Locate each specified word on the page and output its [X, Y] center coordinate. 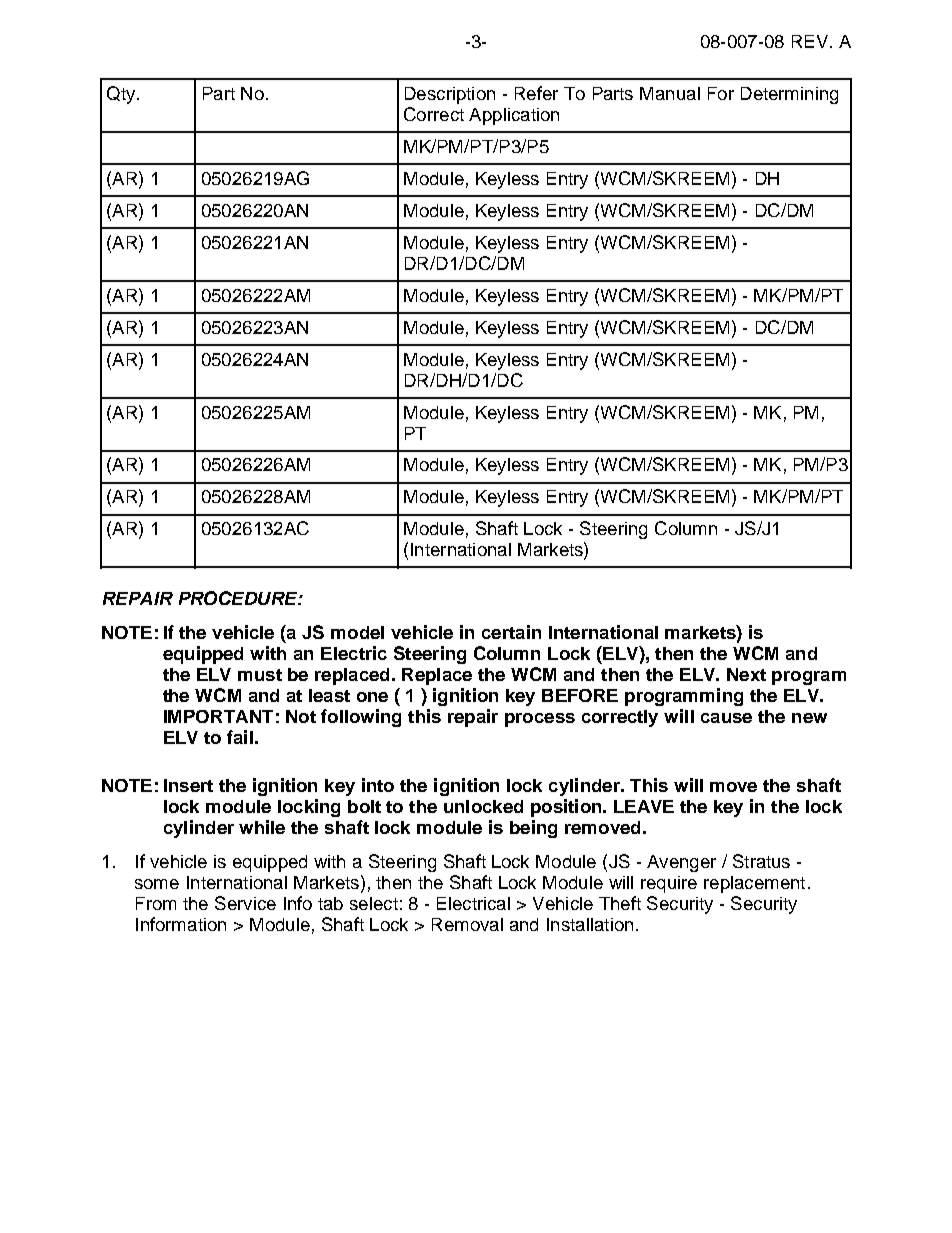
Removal [467, 924]
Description [450, 95]
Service [245, 903]
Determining [789, 95]
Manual [670, 93]
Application [514, 116]
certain [511, 632]
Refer [536, 93]
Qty [122, 95]
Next [746, 674]
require [669, 884]
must [260, 675]
